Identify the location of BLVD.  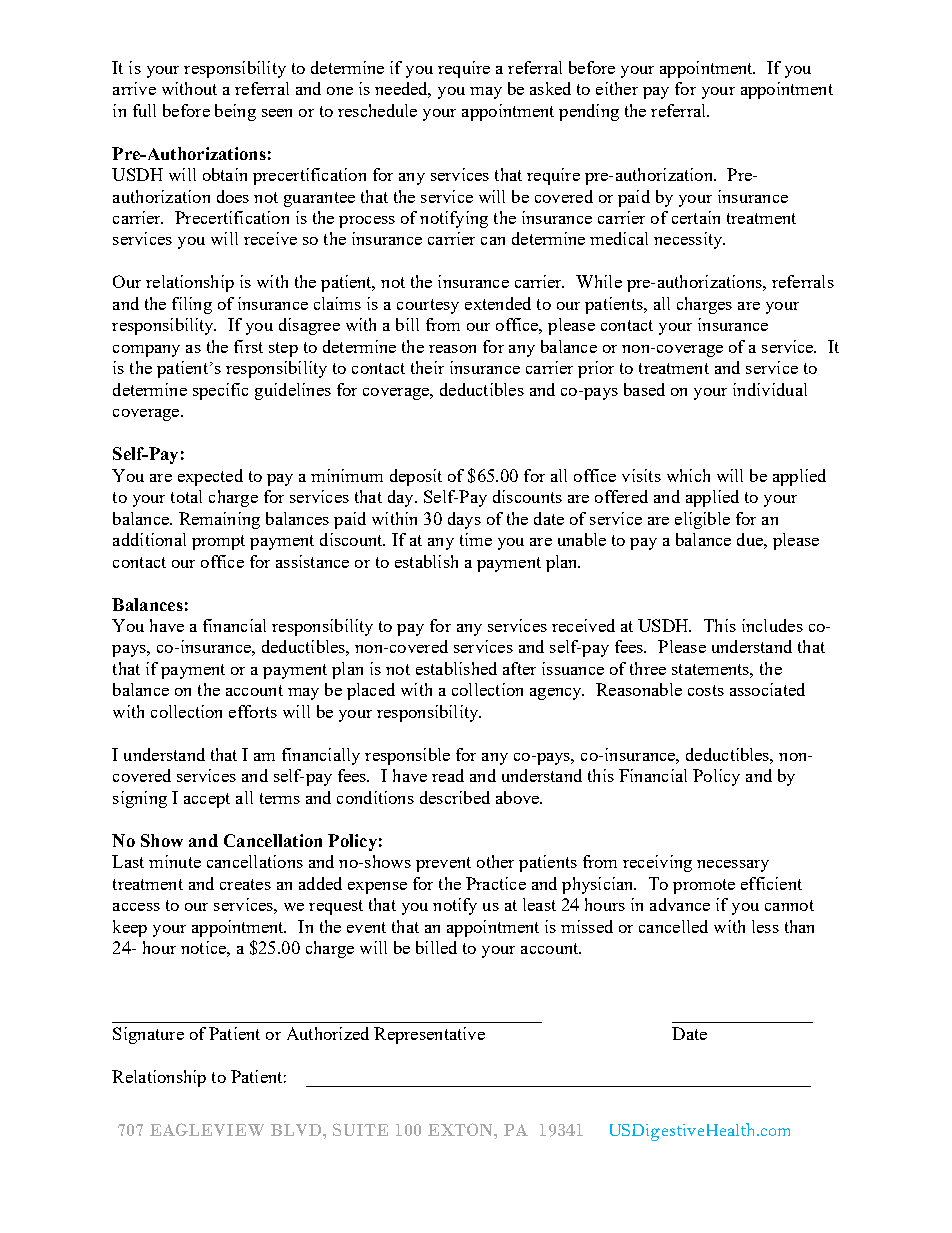
(297, 1130).
